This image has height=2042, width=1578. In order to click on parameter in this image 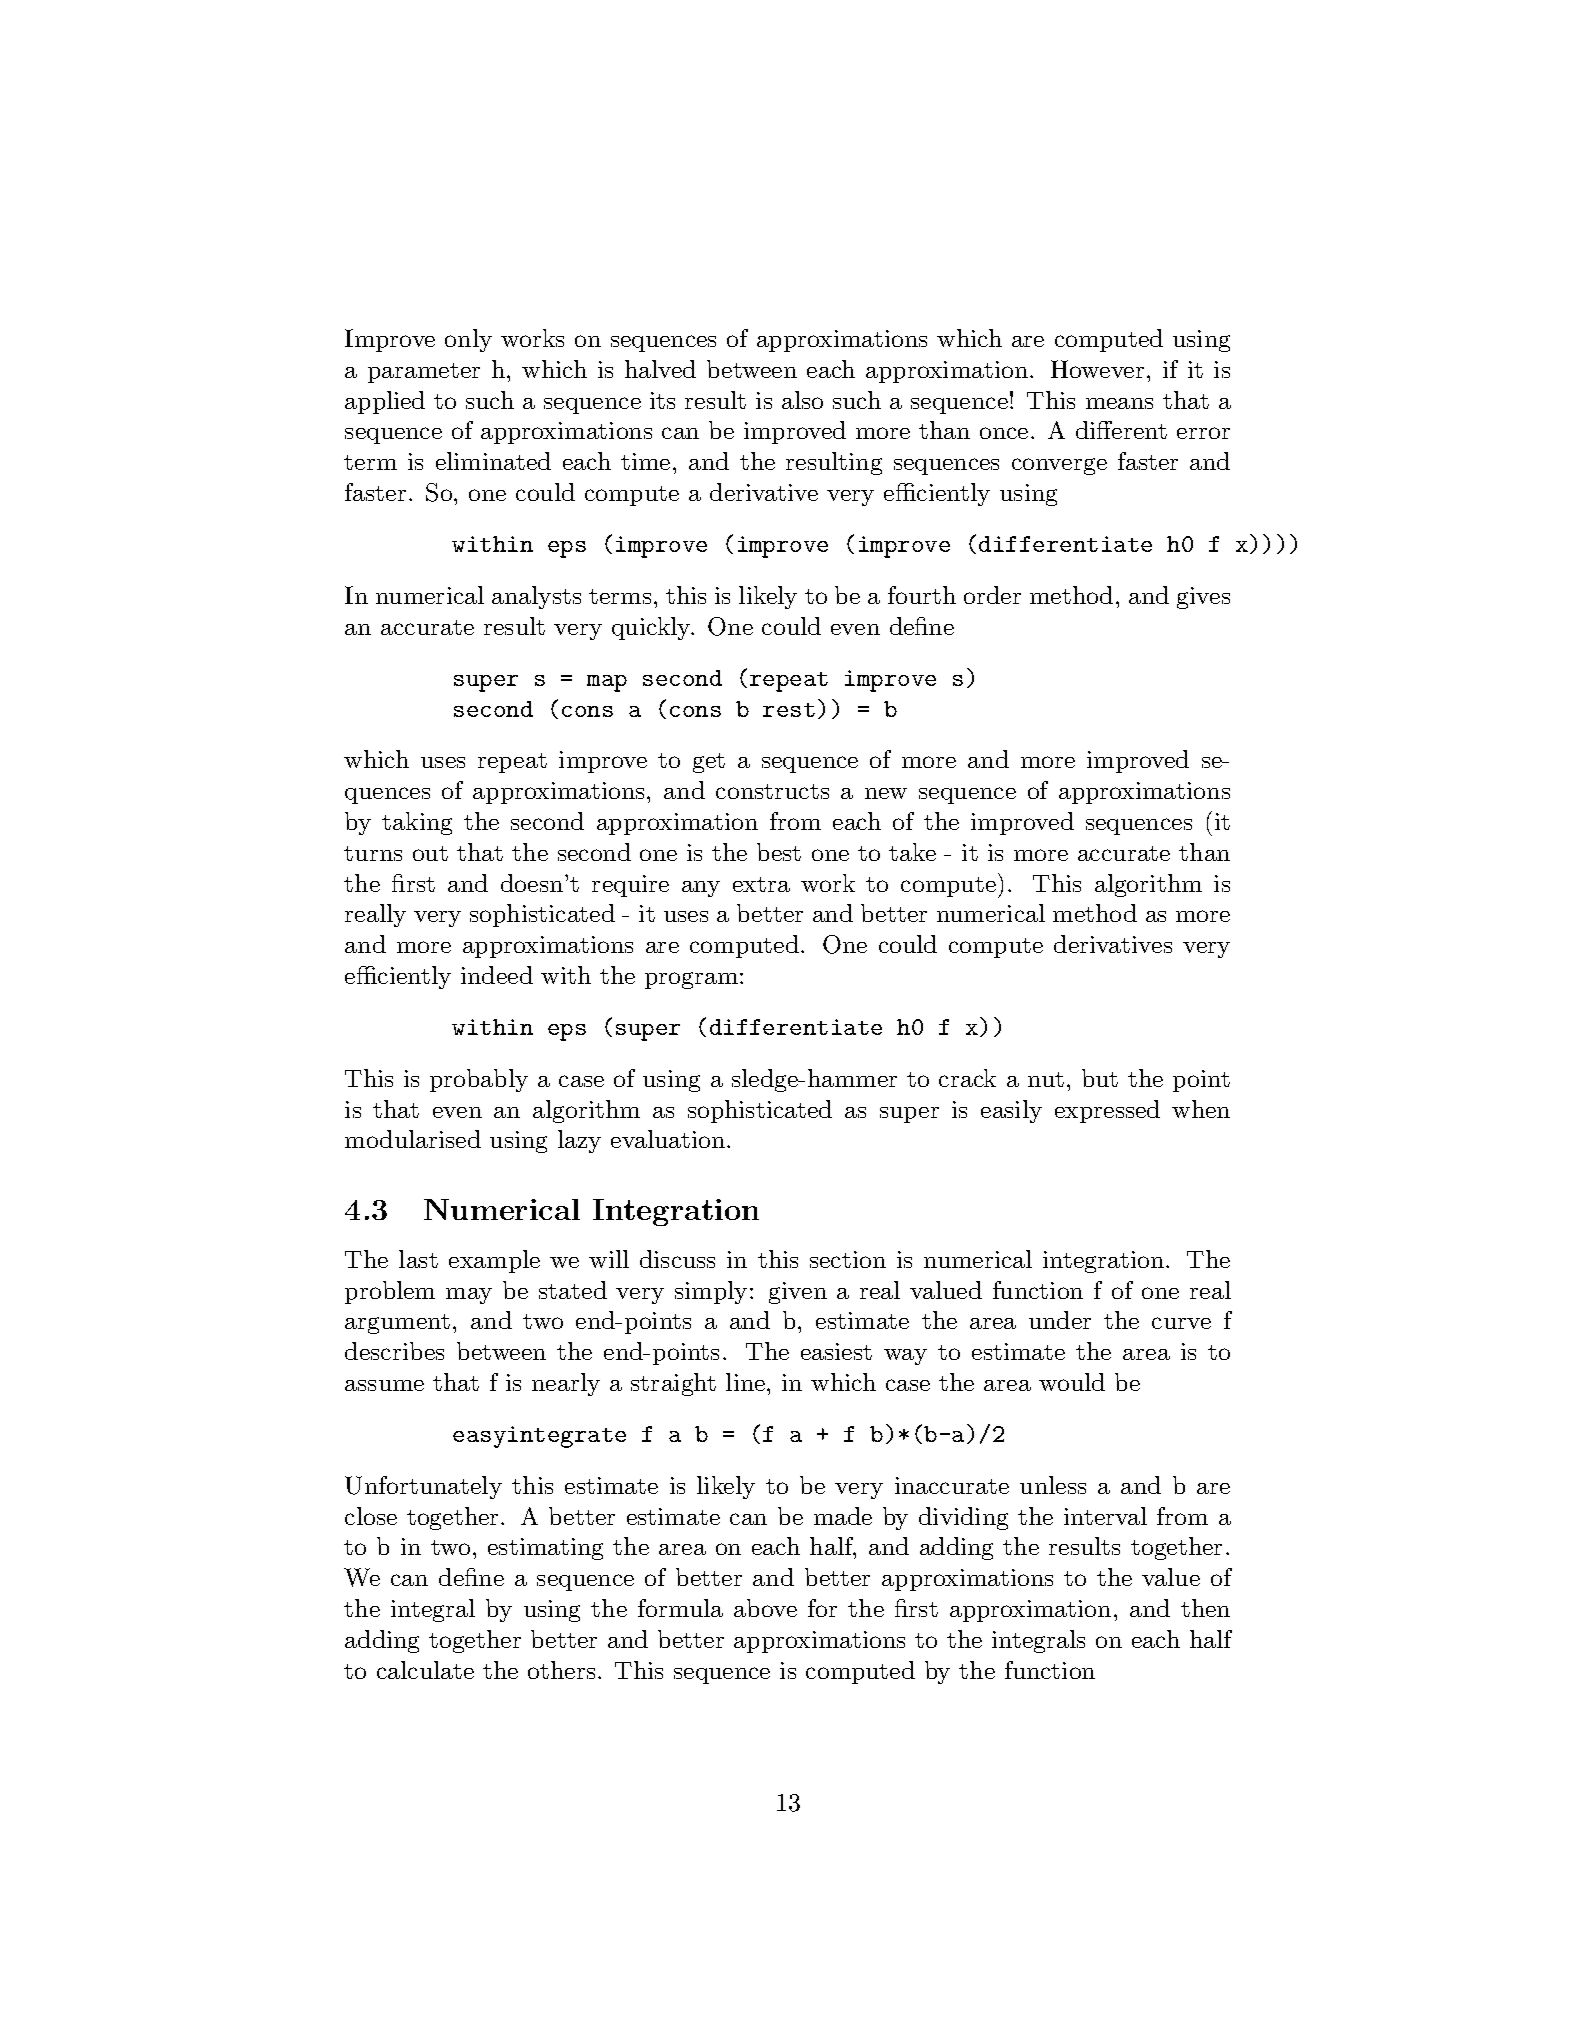, I will do `click(424, 373)`.
